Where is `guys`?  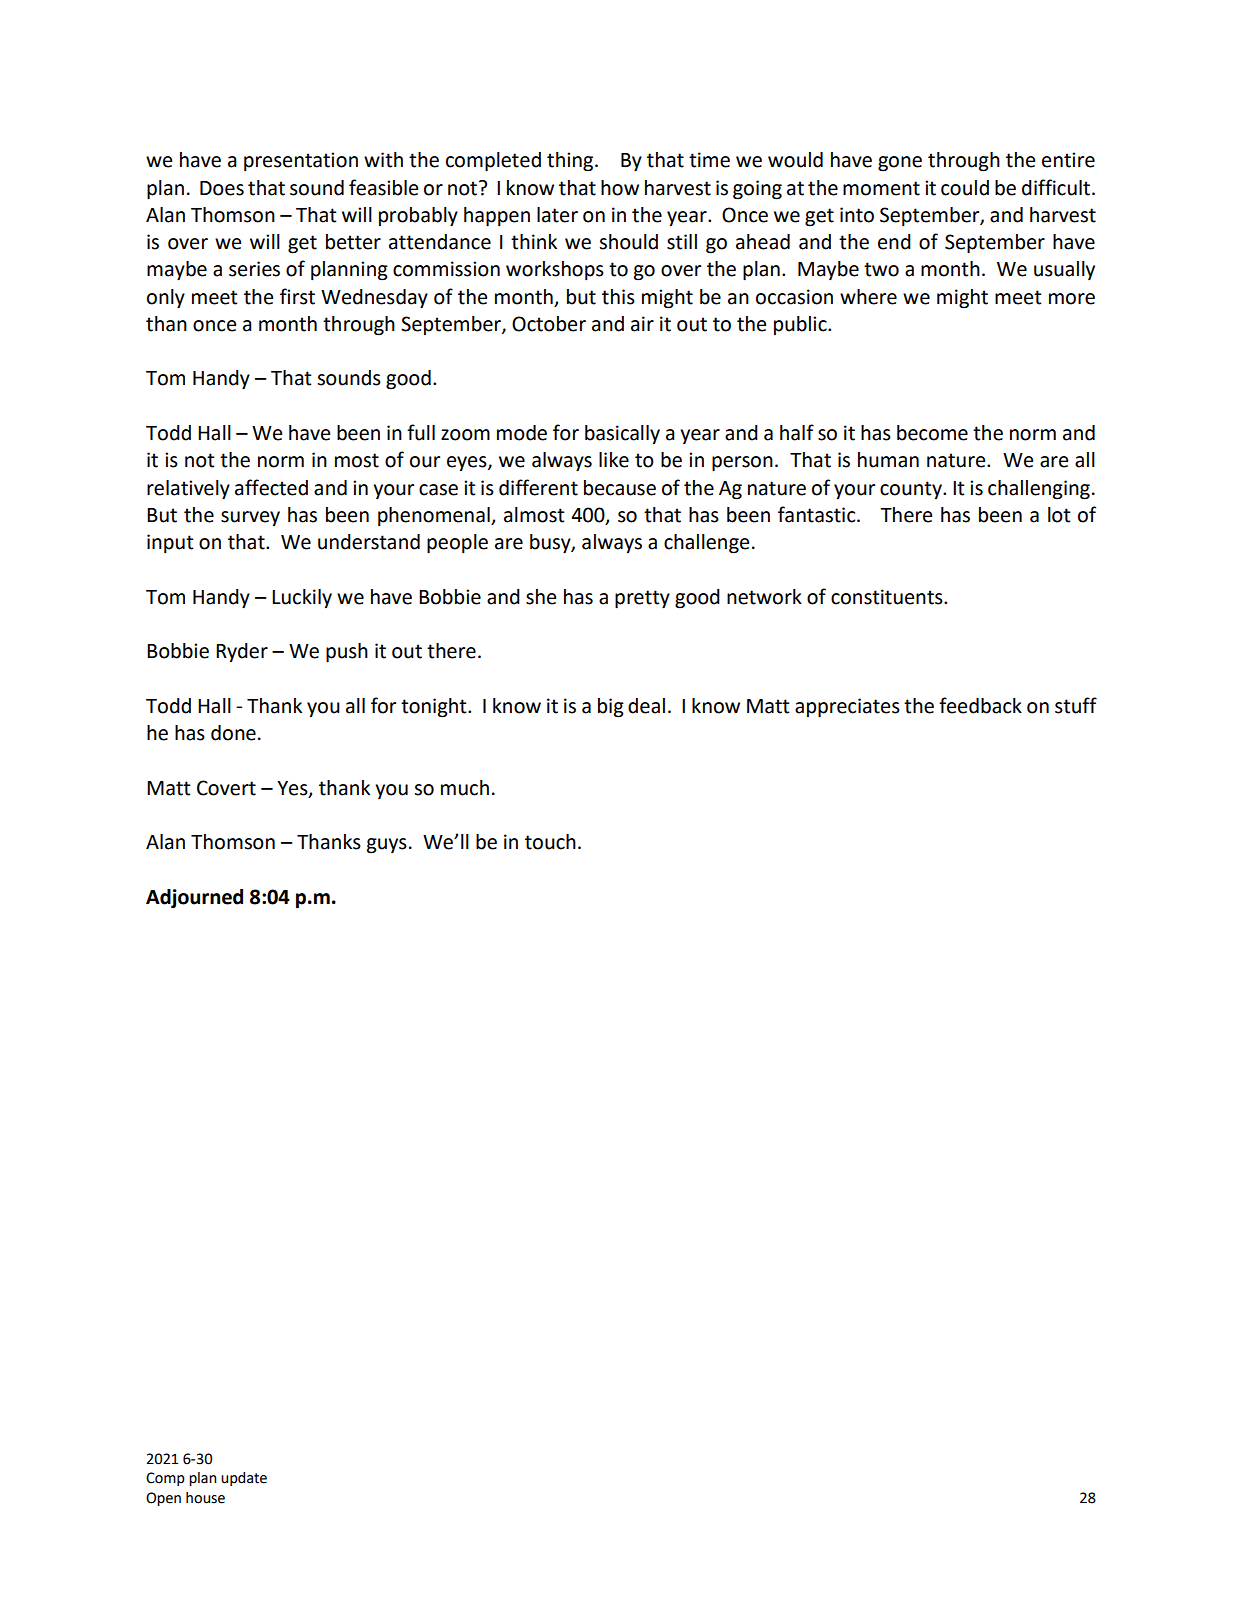 guys is located at coordinates (387, 846).
